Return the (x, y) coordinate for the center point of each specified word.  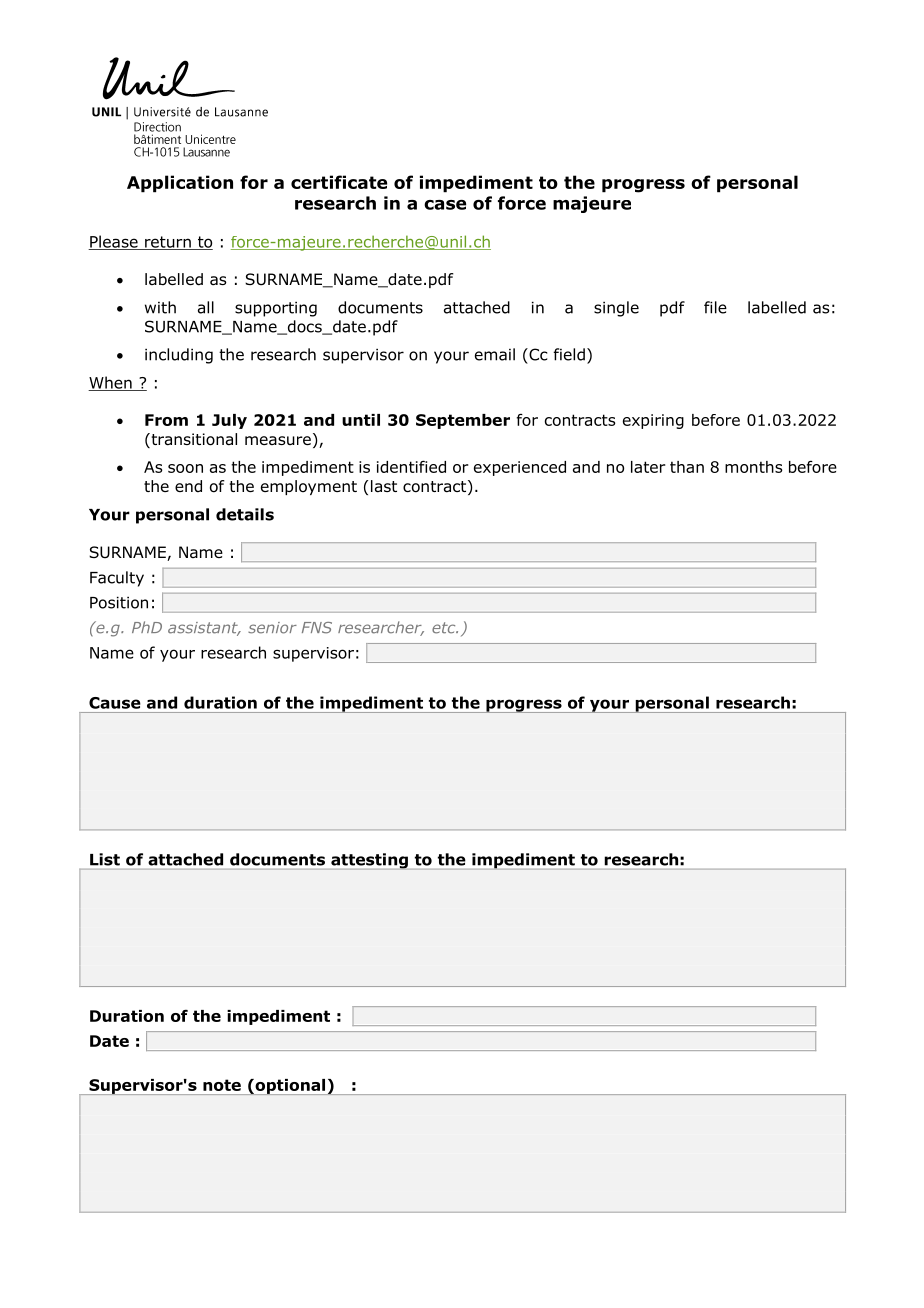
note (222, 1085)
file (715, 307)
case (445, 205)
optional (290, 1087)
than (687, 467)
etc (445, 628)
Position (119, 602)
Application (180, 184)
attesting (369, 861)
